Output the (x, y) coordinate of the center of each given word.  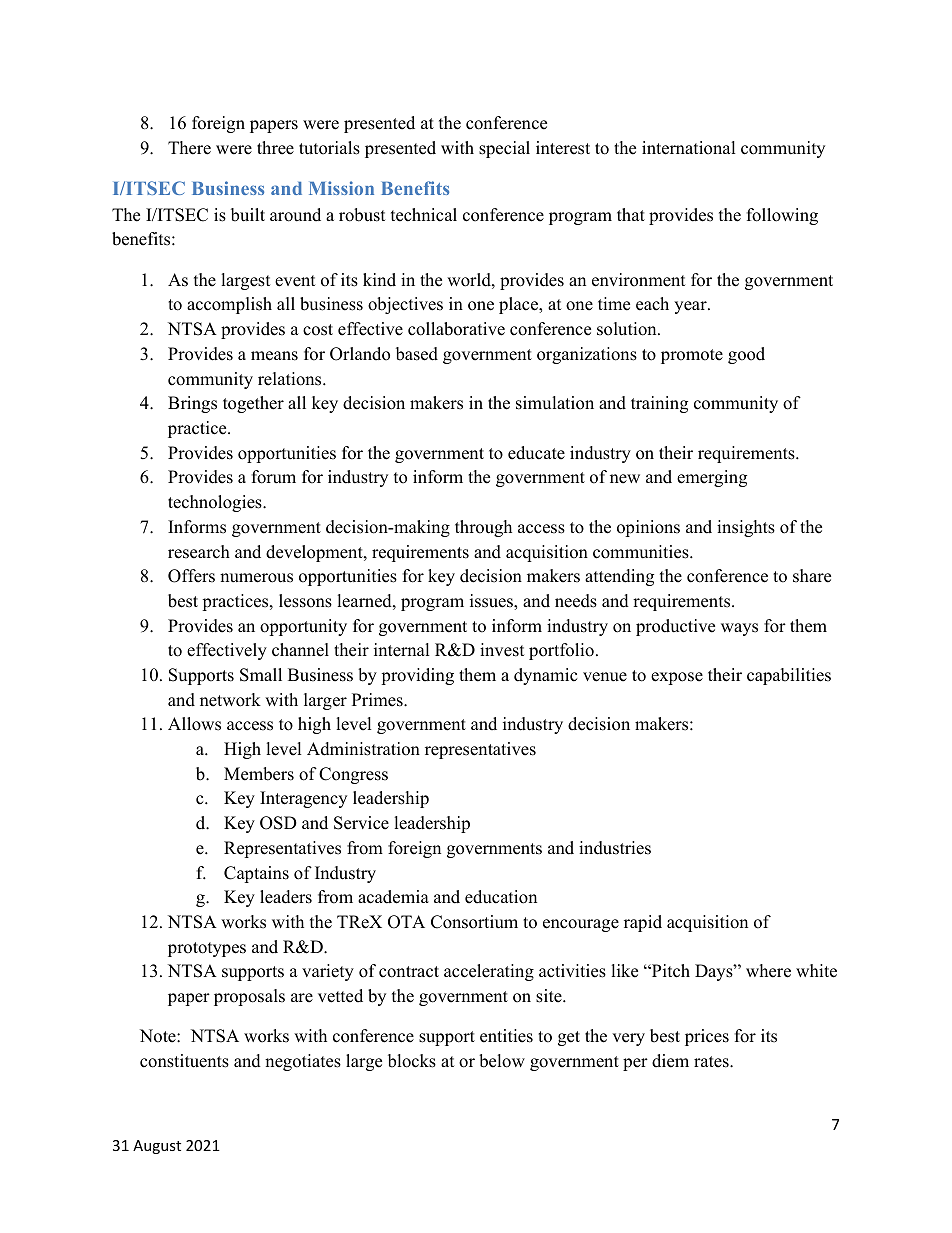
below (502, 1061)
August (157, 1147)
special (504, 149)
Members (259, 774)
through (483, 528)
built (248, 215)
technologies (216, 503)
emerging (712, 478)
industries (615, 848)
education (501, 897)
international (689, 148)
